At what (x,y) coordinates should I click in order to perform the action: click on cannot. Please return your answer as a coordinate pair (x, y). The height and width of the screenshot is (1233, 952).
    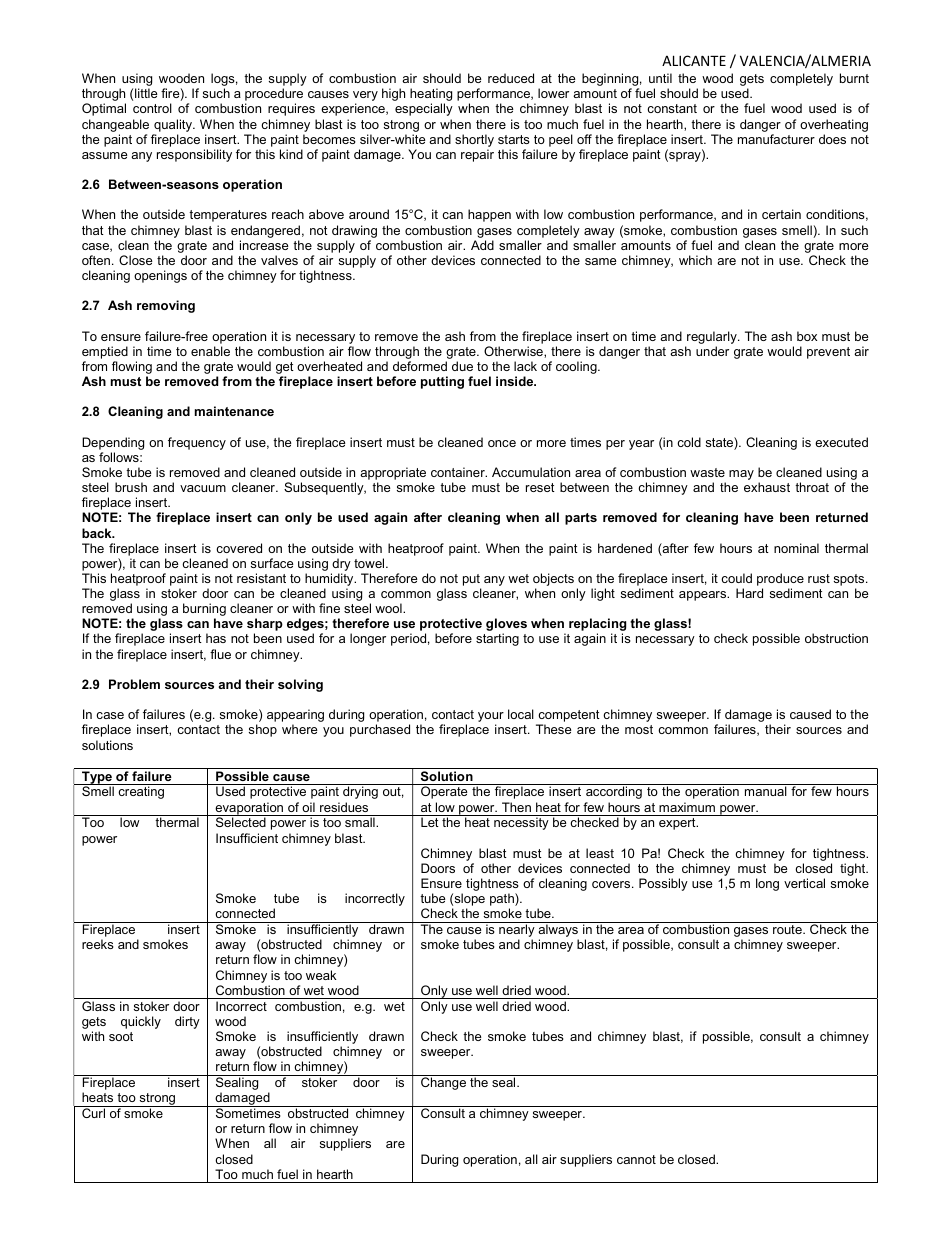
    Looking at the image, I should click on (636, 1159).
